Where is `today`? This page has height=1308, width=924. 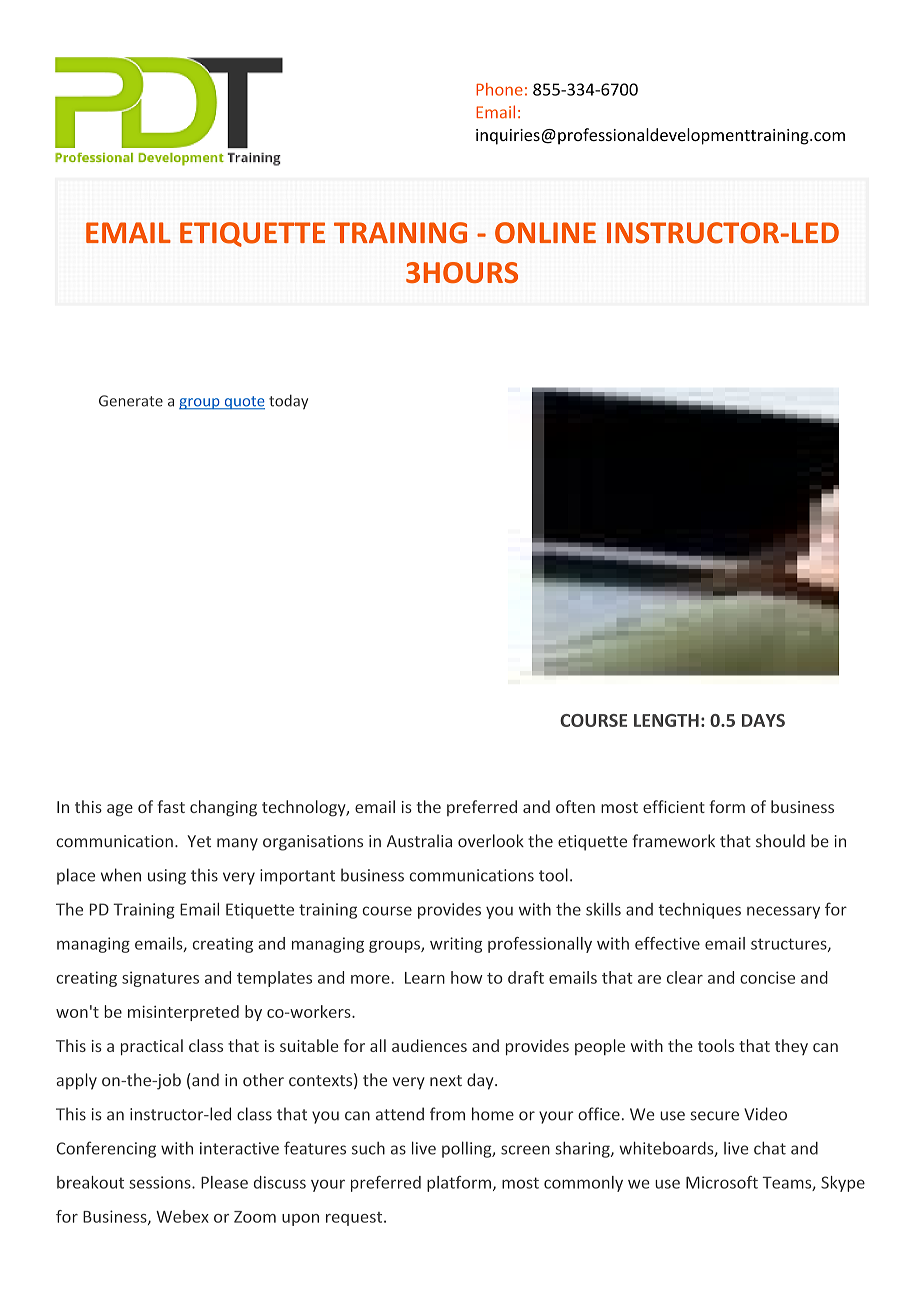 today is located at coordinates (288, 402).
